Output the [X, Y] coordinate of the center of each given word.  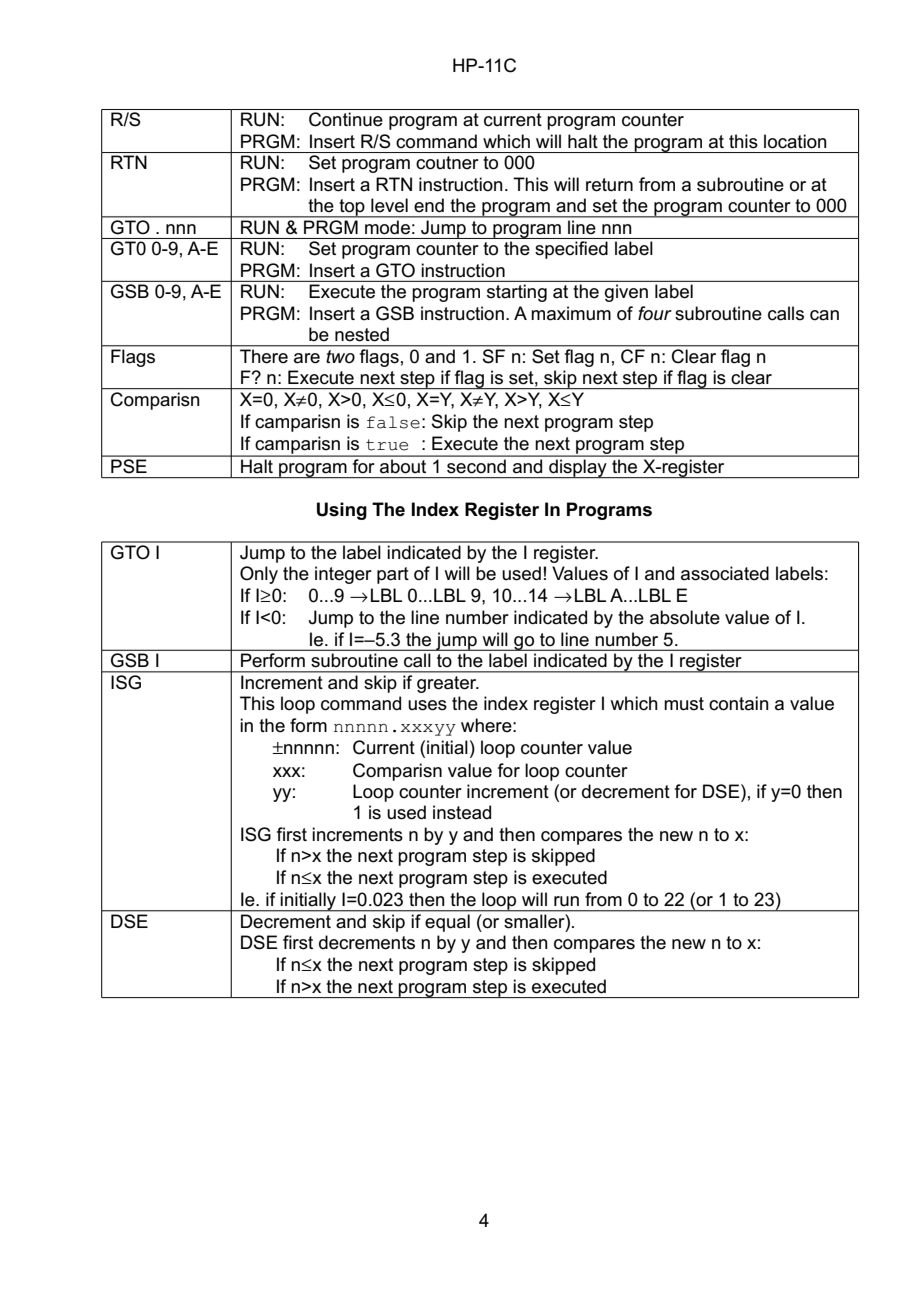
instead [462, 812]
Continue [346, 119]
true [387, 445]
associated [725, 573]
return [609, 185]
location [795, 141]
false [393, 422]
